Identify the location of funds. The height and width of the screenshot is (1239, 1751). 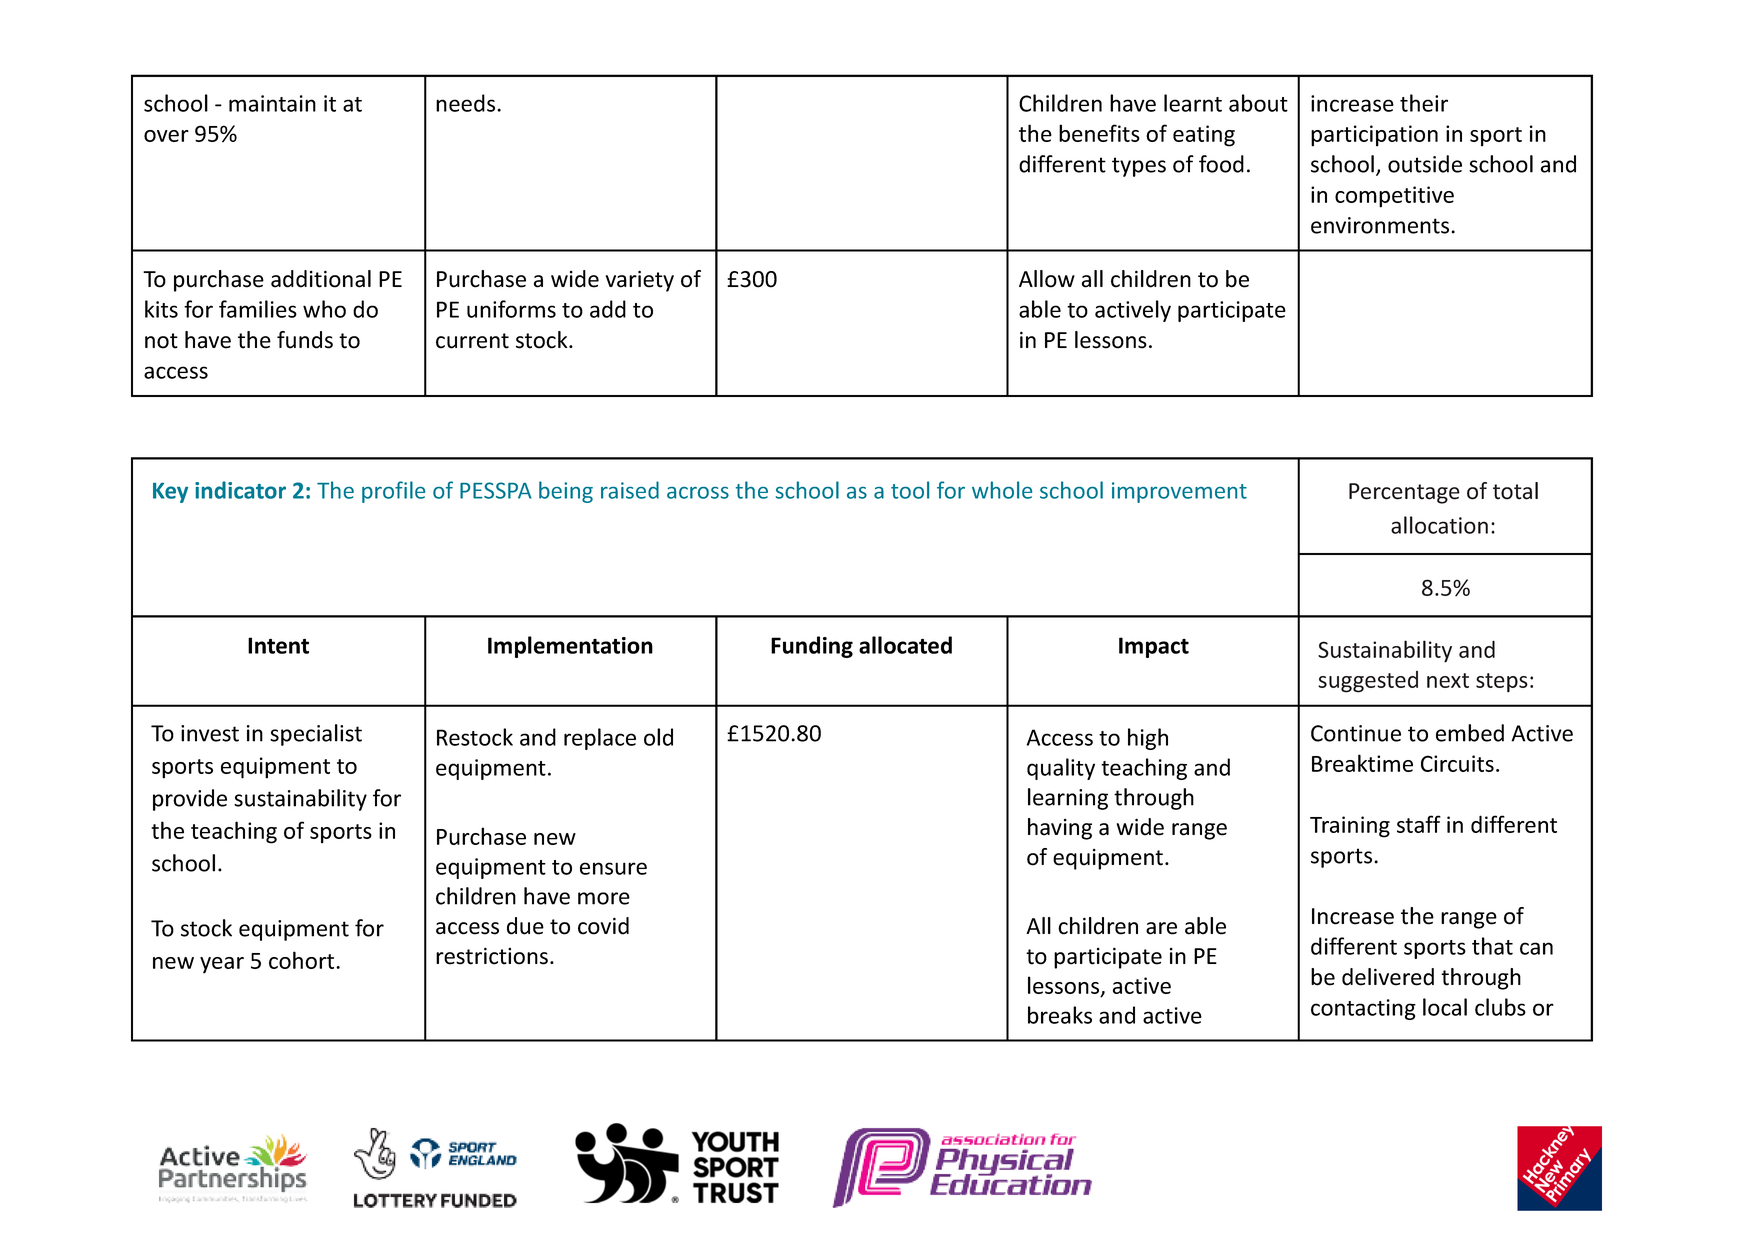
(305, 340).
